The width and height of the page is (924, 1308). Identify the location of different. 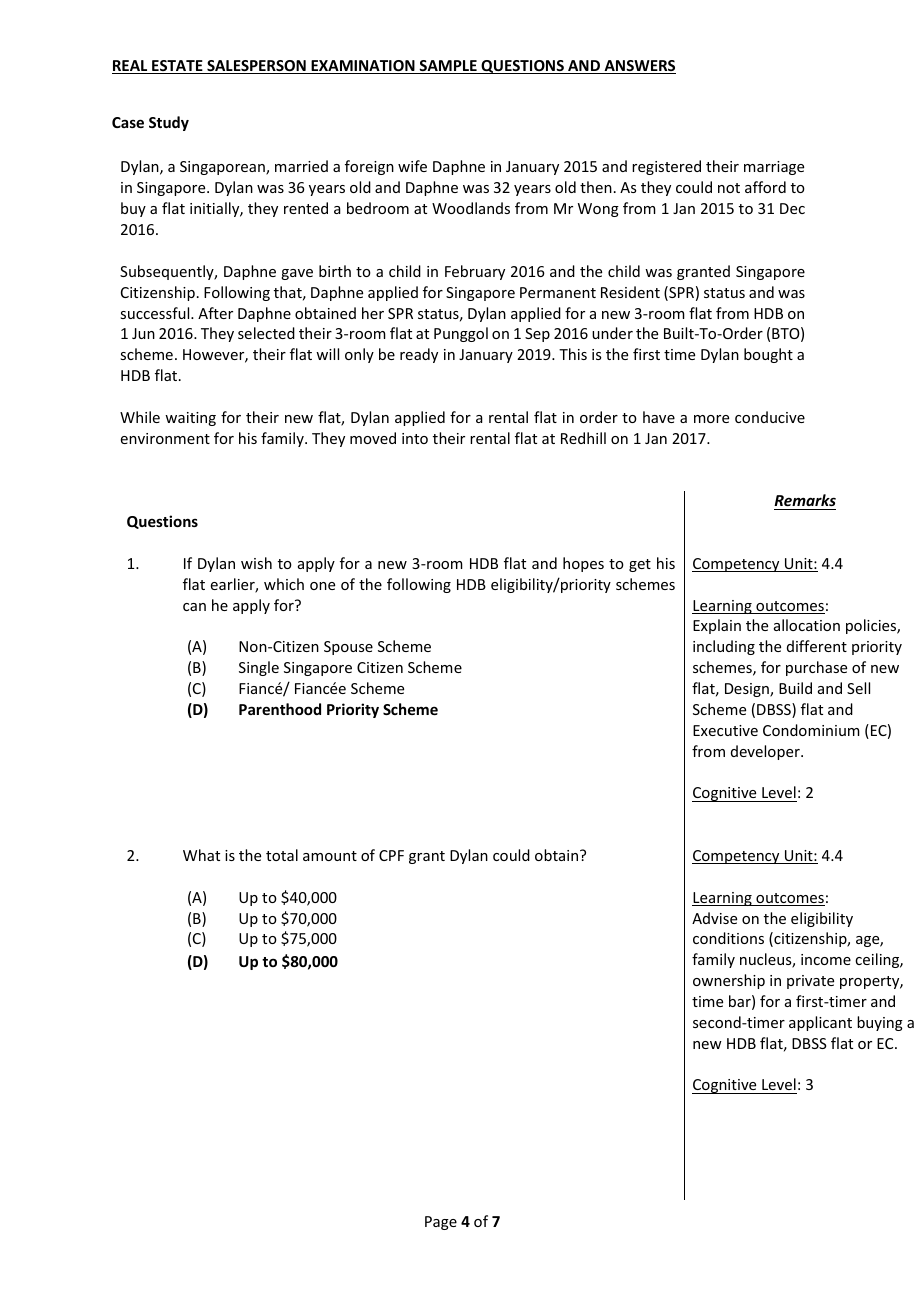
(817, 646).
